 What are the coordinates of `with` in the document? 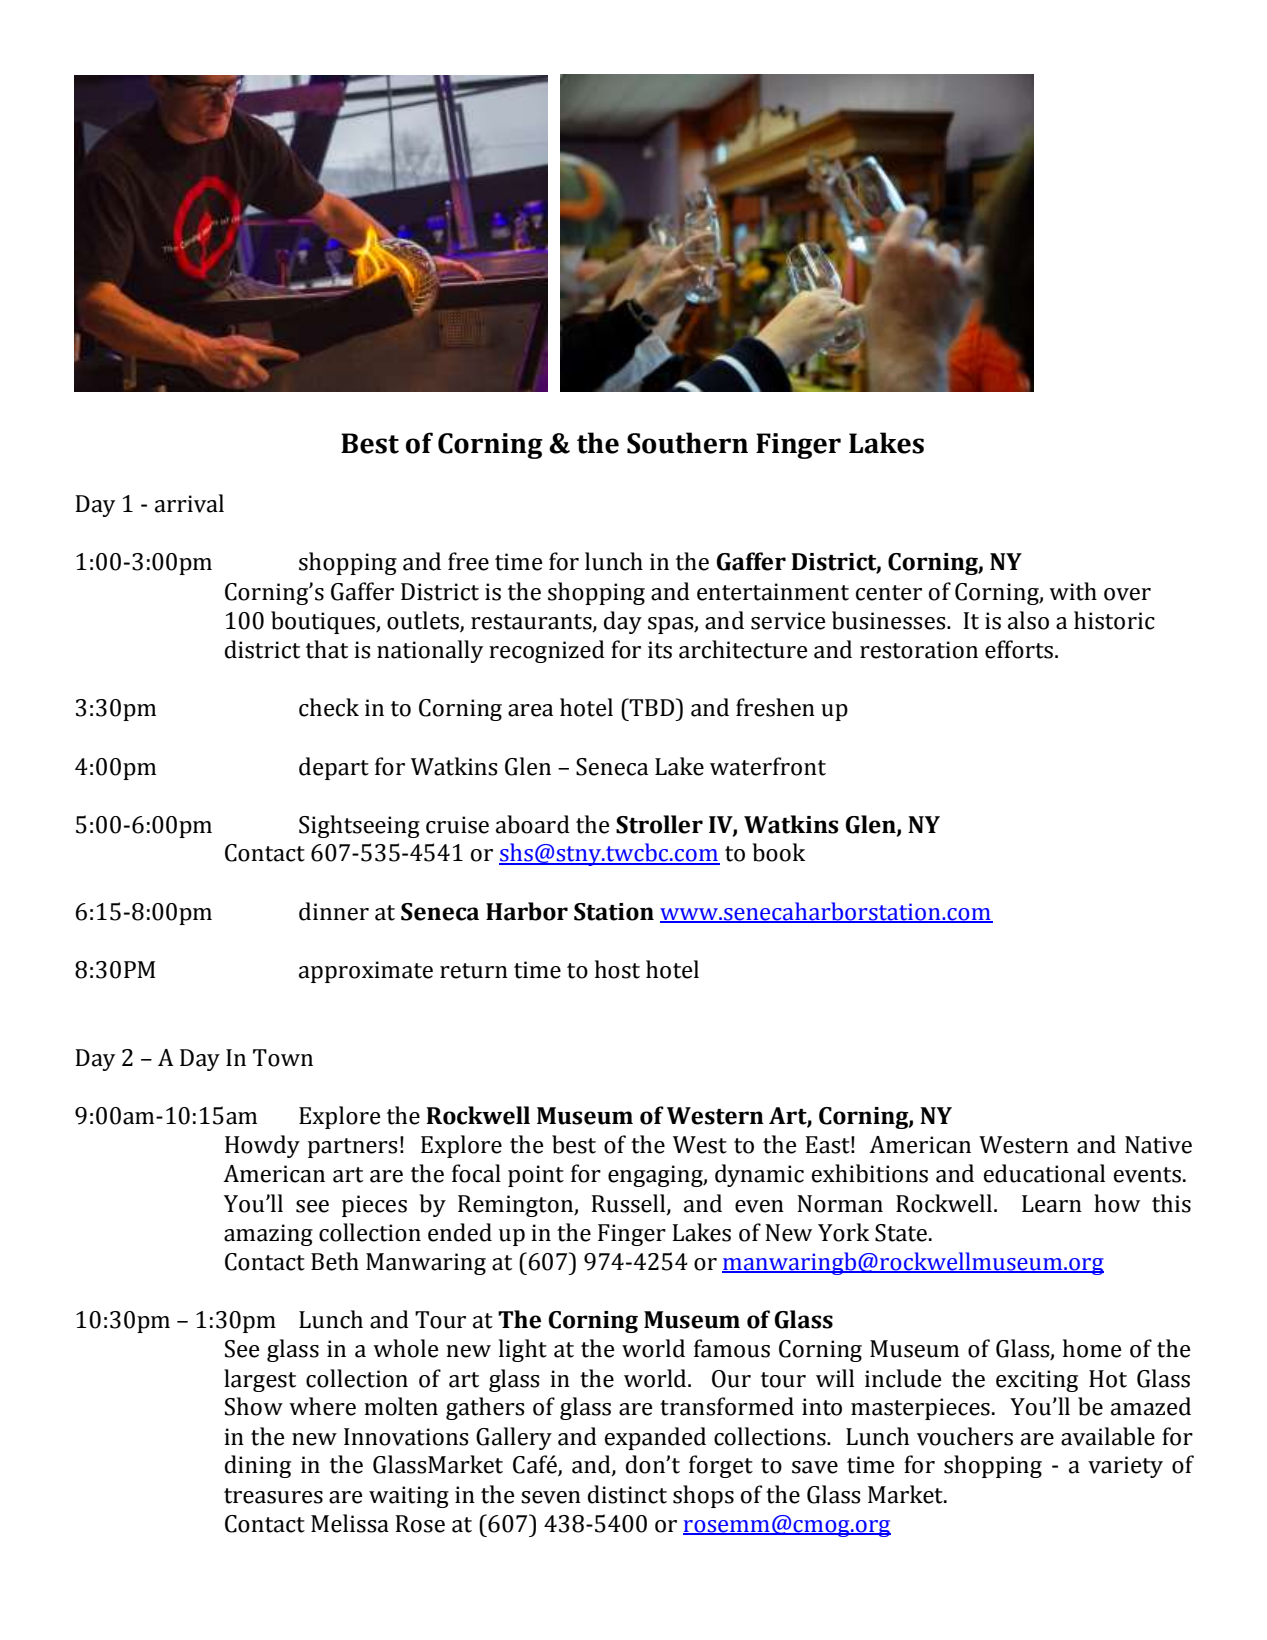 It's located at (1073, 591).
